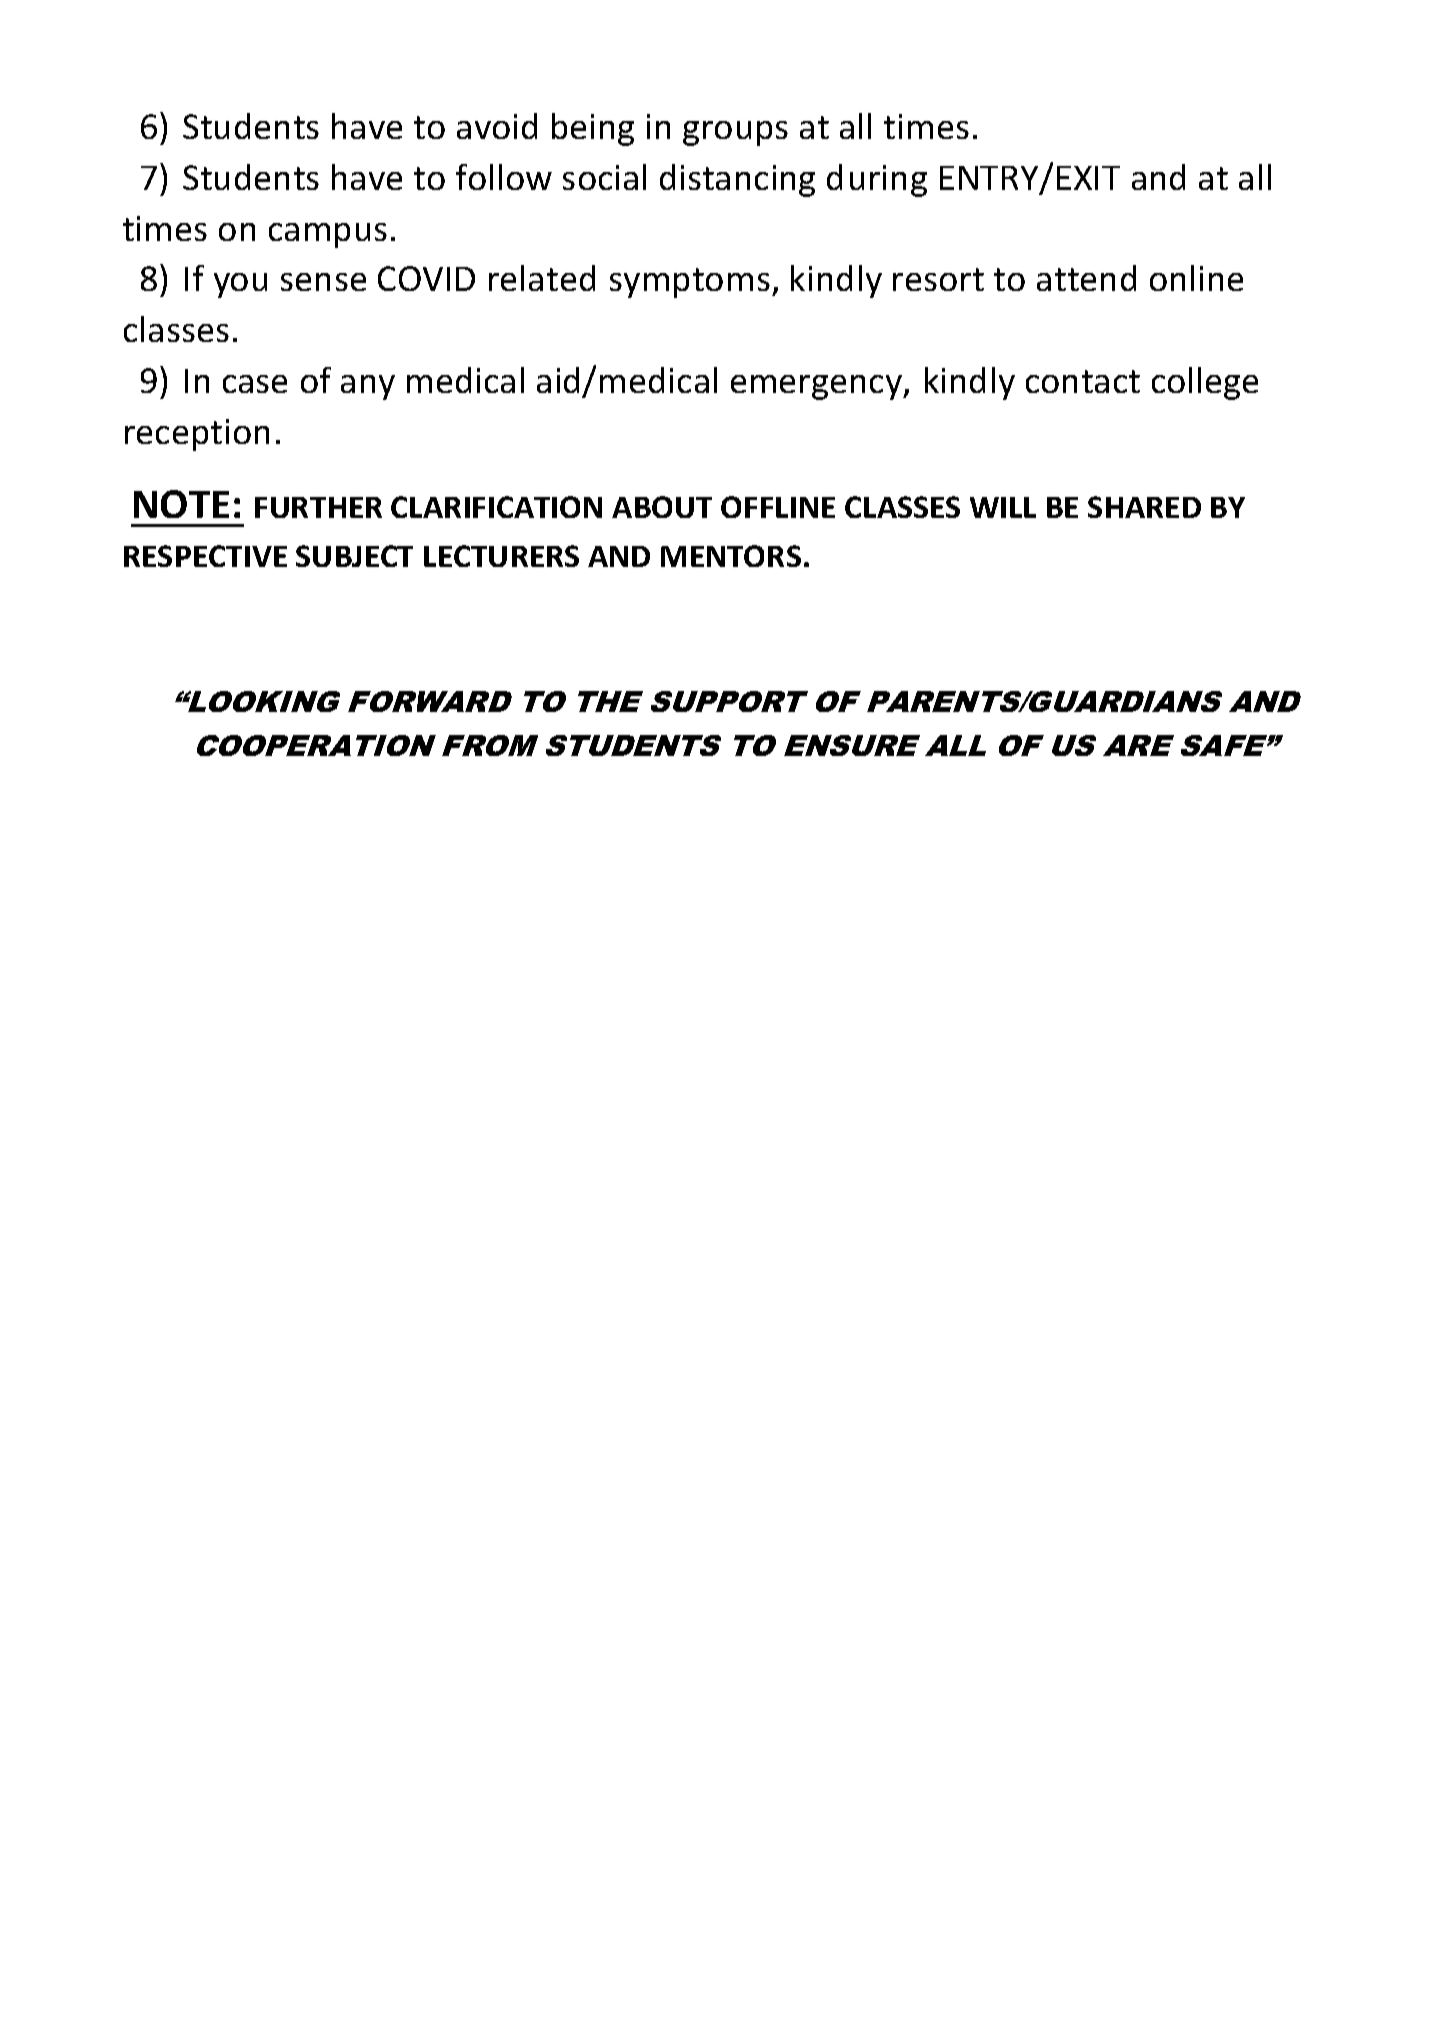 Image resolution: width=1434 pixels, height=2029 pixels. Describe the element at coordinates (354, 556) in the image. I see `SUBJECT` at that location.
